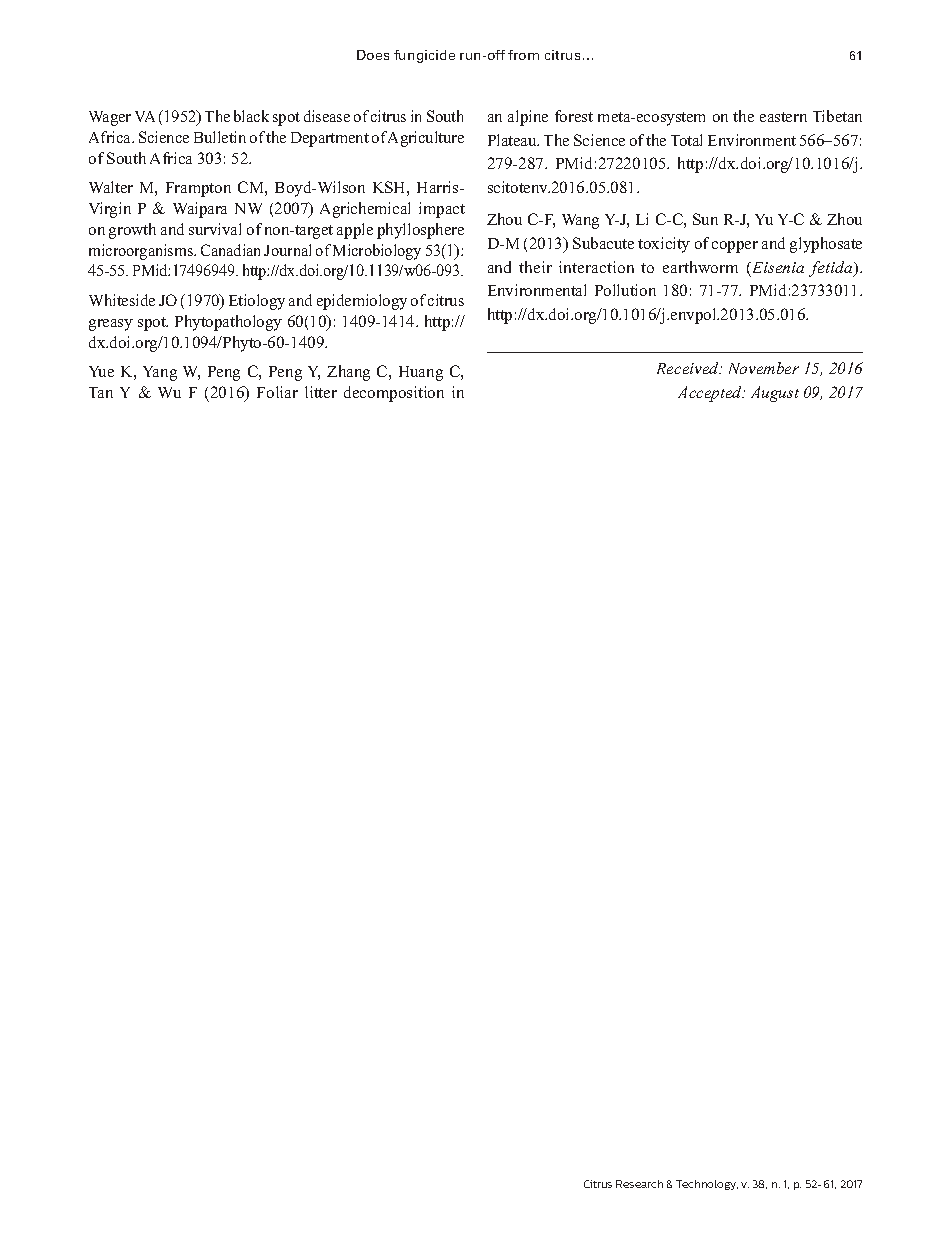 This screenshot has height=1240, width=952. Describe the element at coordinates (421, 373) in the screenshot. I see `Huang` at that location.
